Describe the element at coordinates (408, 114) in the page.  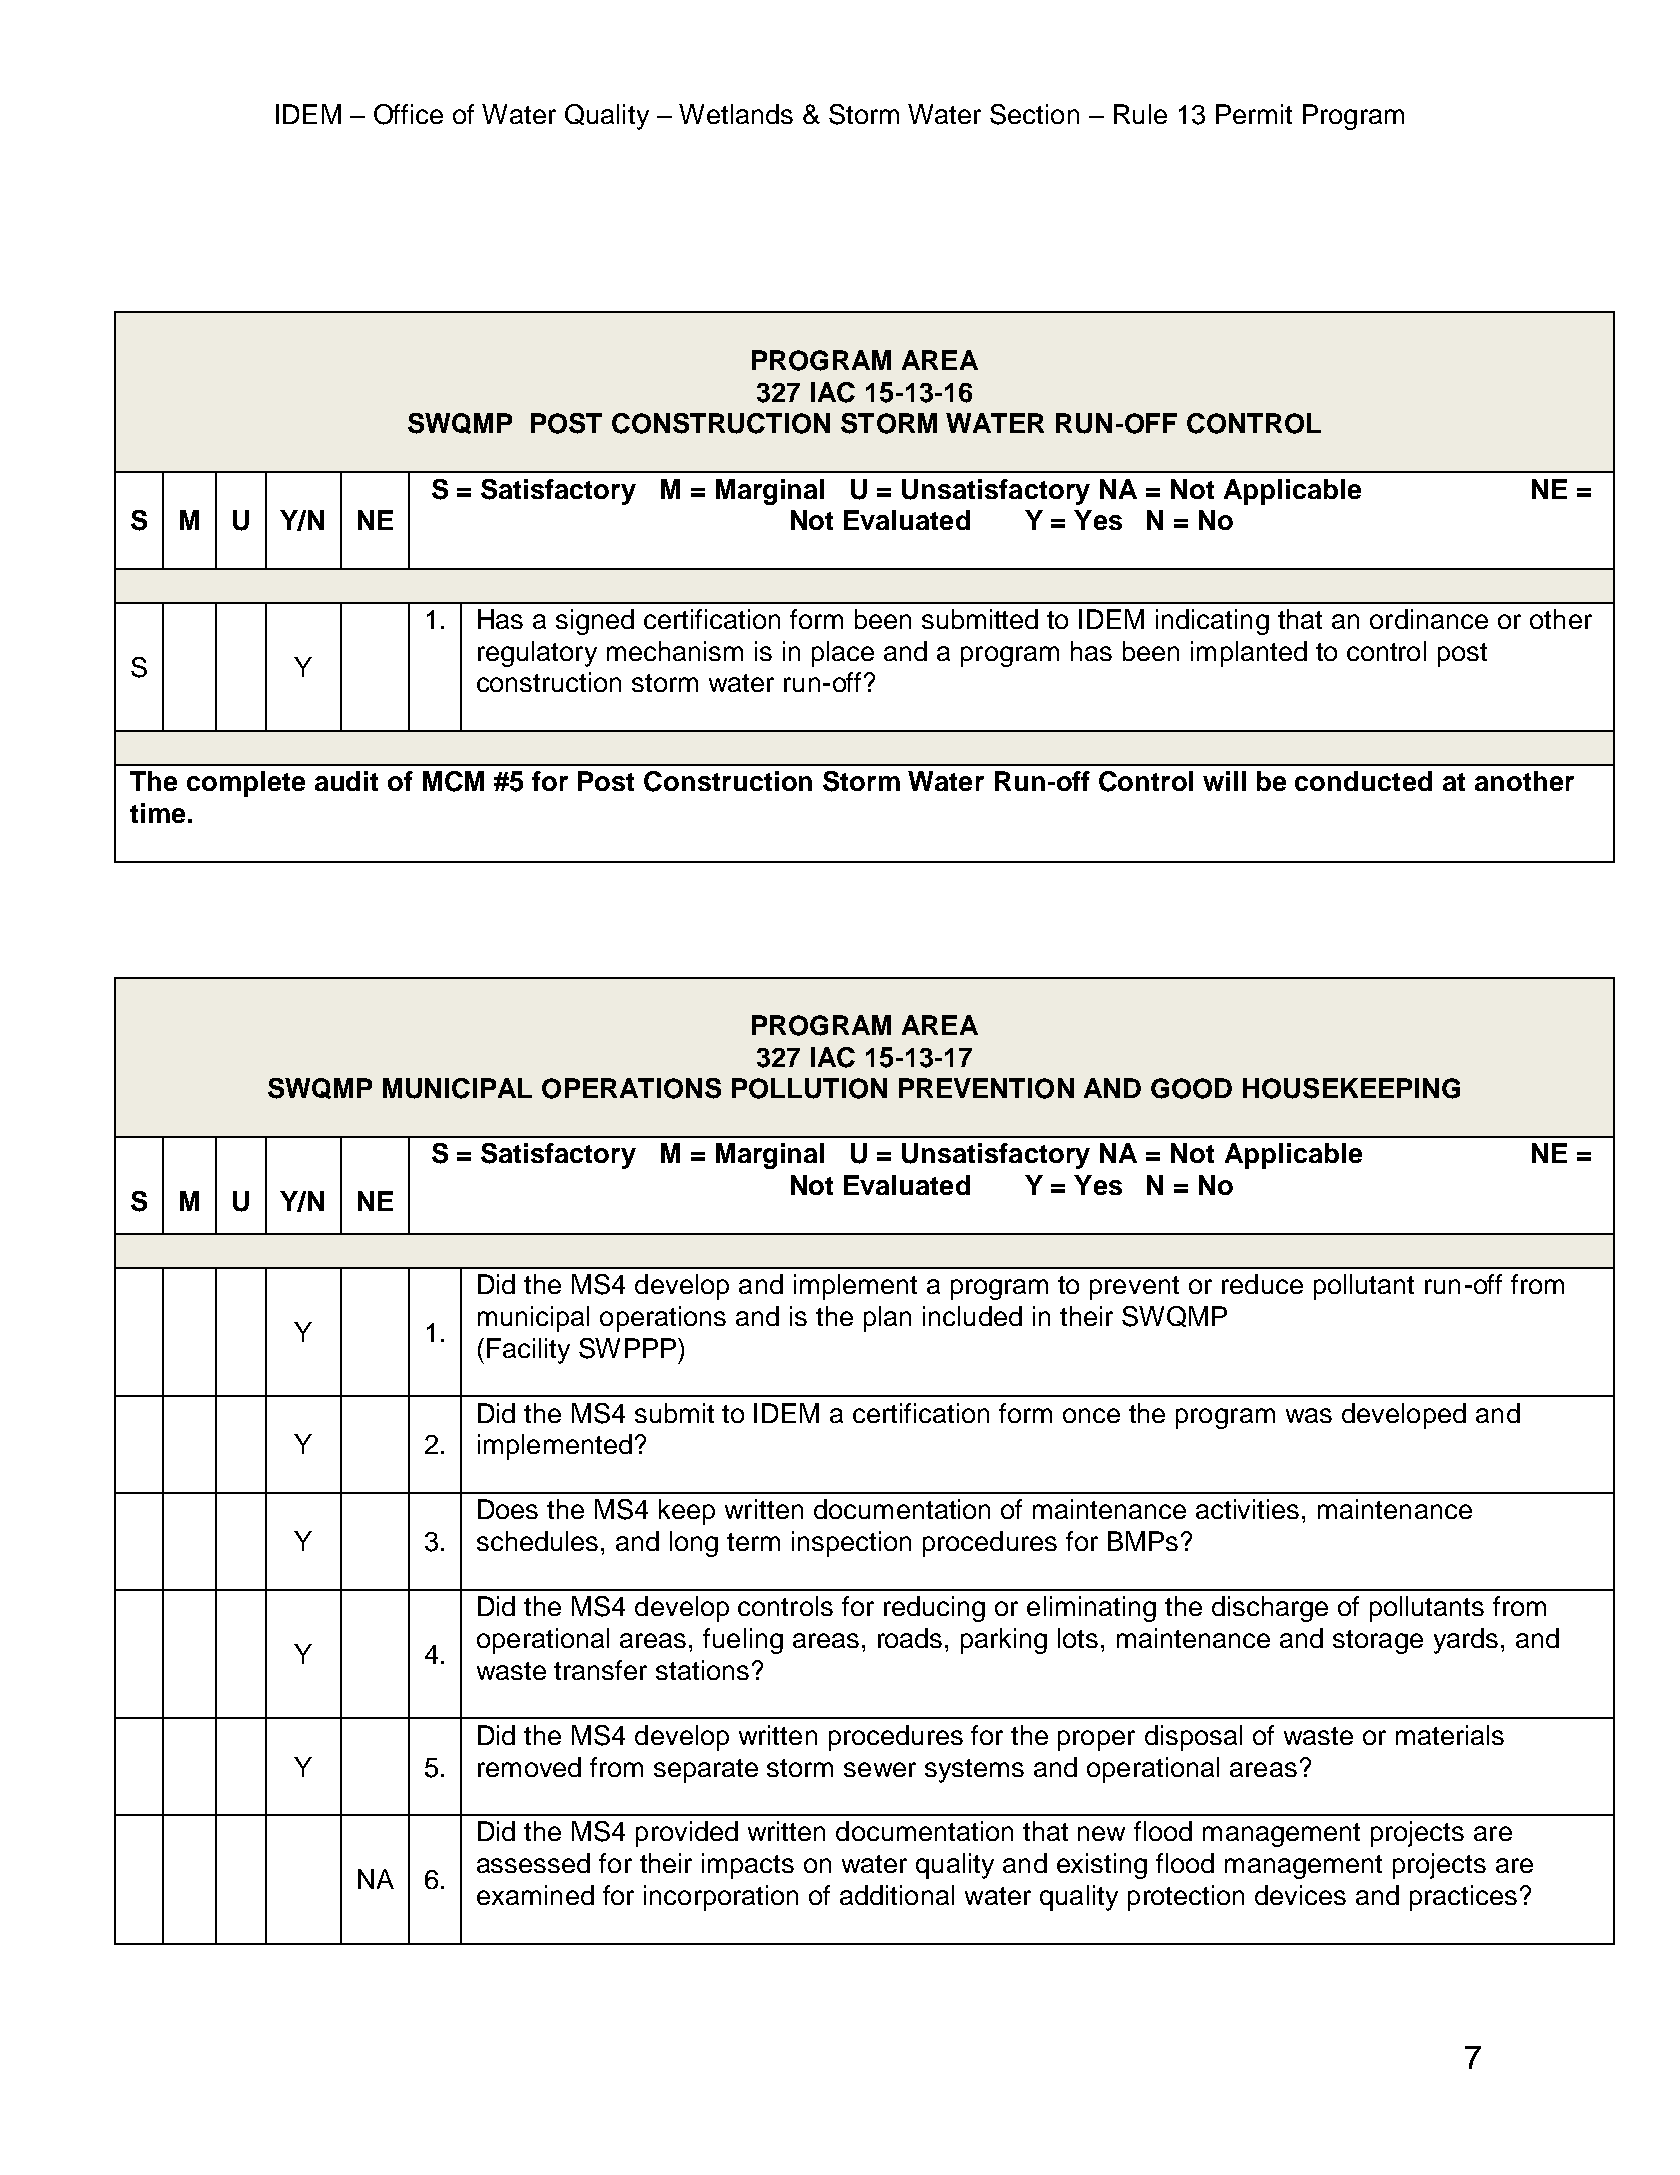
I see `Office` at that location.
